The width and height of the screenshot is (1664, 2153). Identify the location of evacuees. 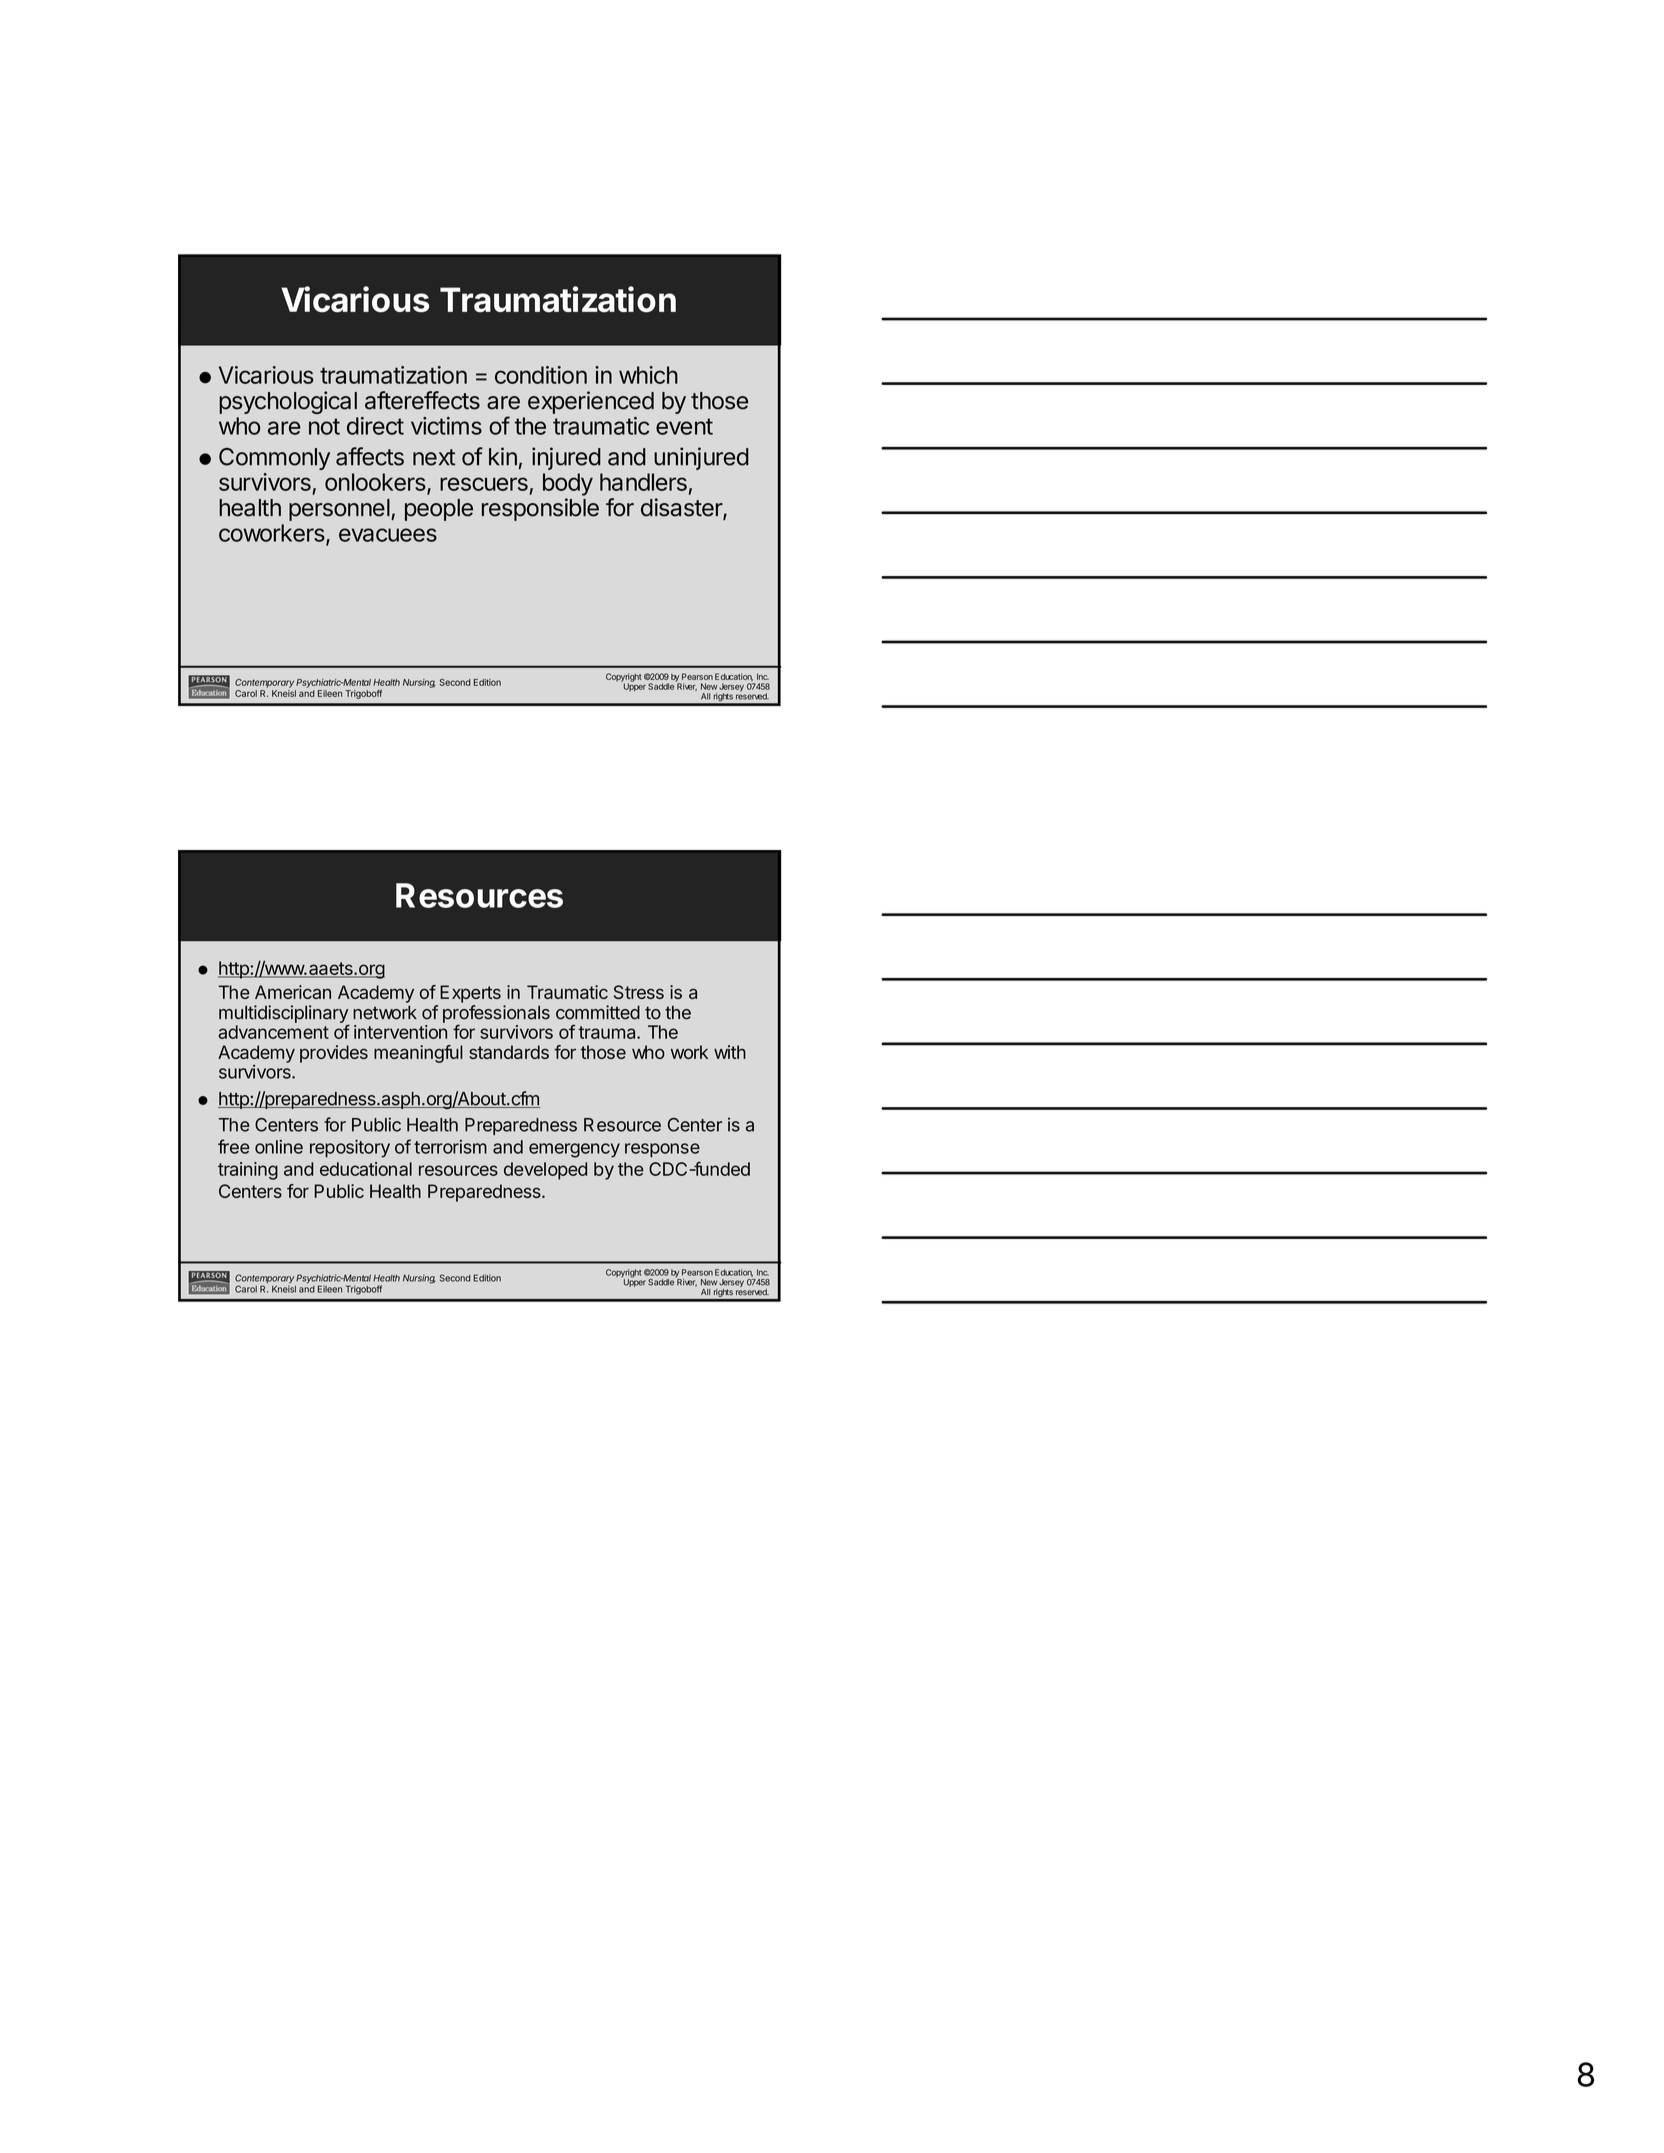
(388, 535).
